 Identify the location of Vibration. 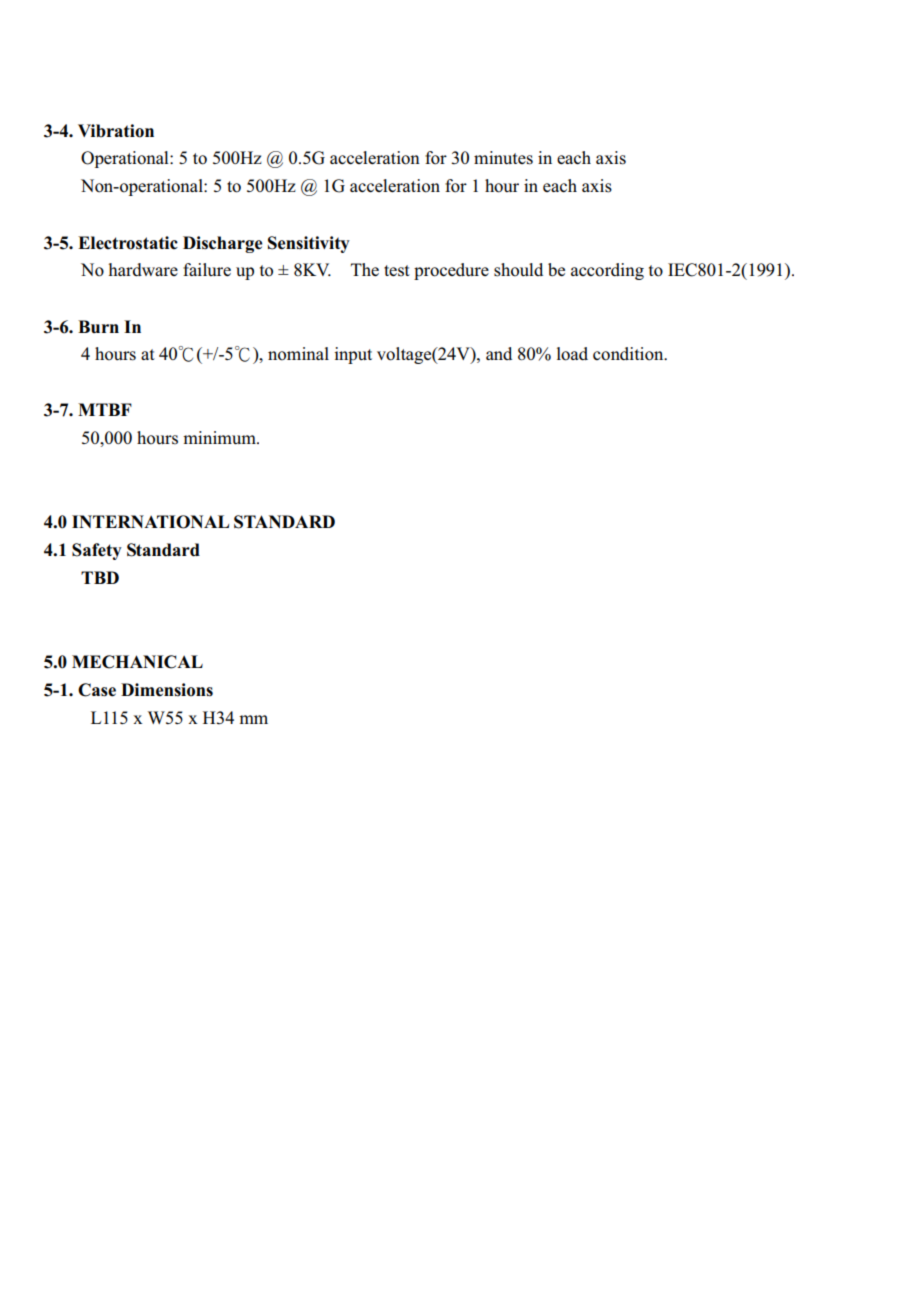
(116, 131).
